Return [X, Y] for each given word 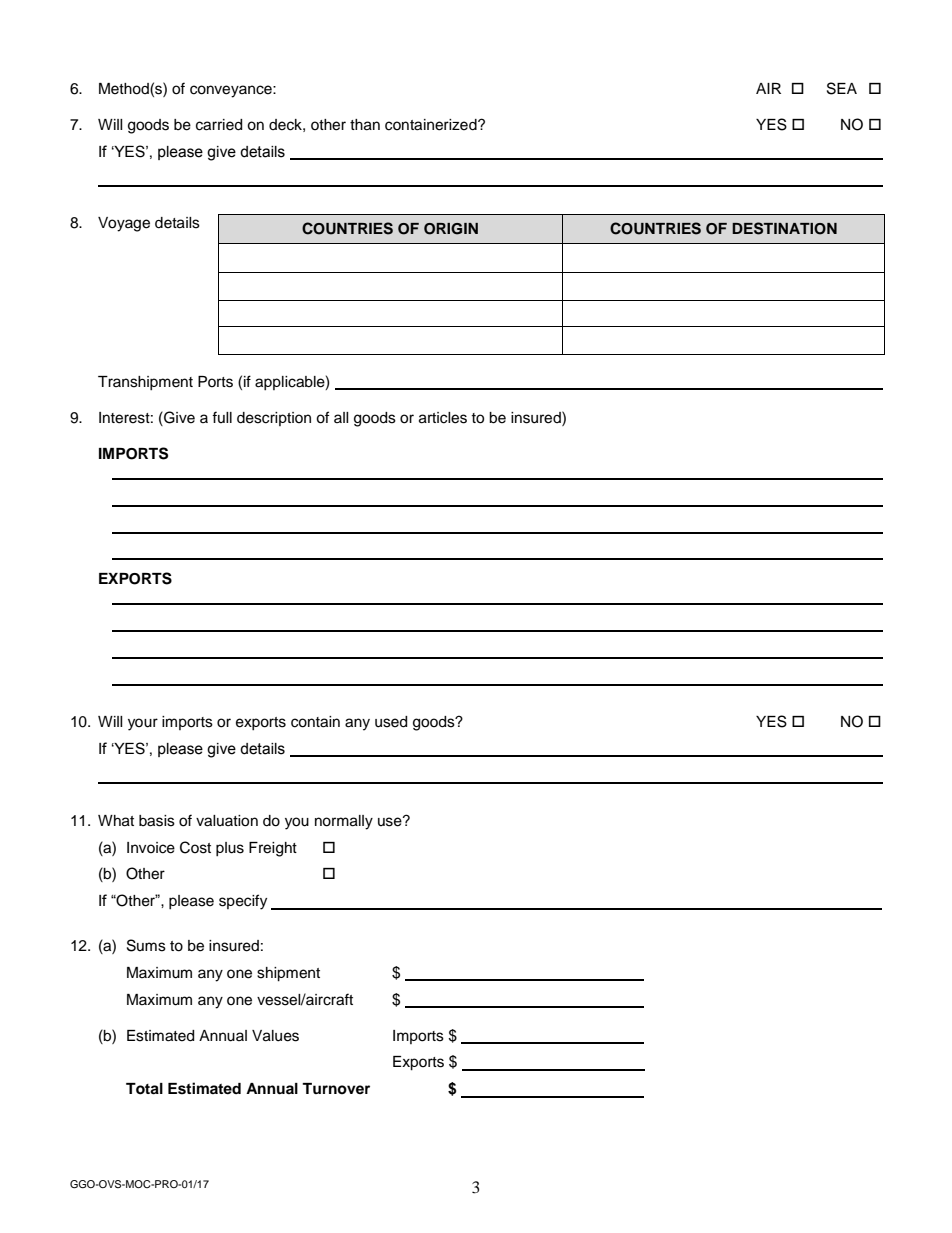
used [391, 722]
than [365, 125]
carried [219, 125]
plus [230, 849]
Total [144, 1089]
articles [443, 418]
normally [344, 822]
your [143, 724]
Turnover [336, 1089]
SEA [842, 88]
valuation [227, 821]
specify [243, 902]
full [222, 417]
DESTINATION [784, 228]
